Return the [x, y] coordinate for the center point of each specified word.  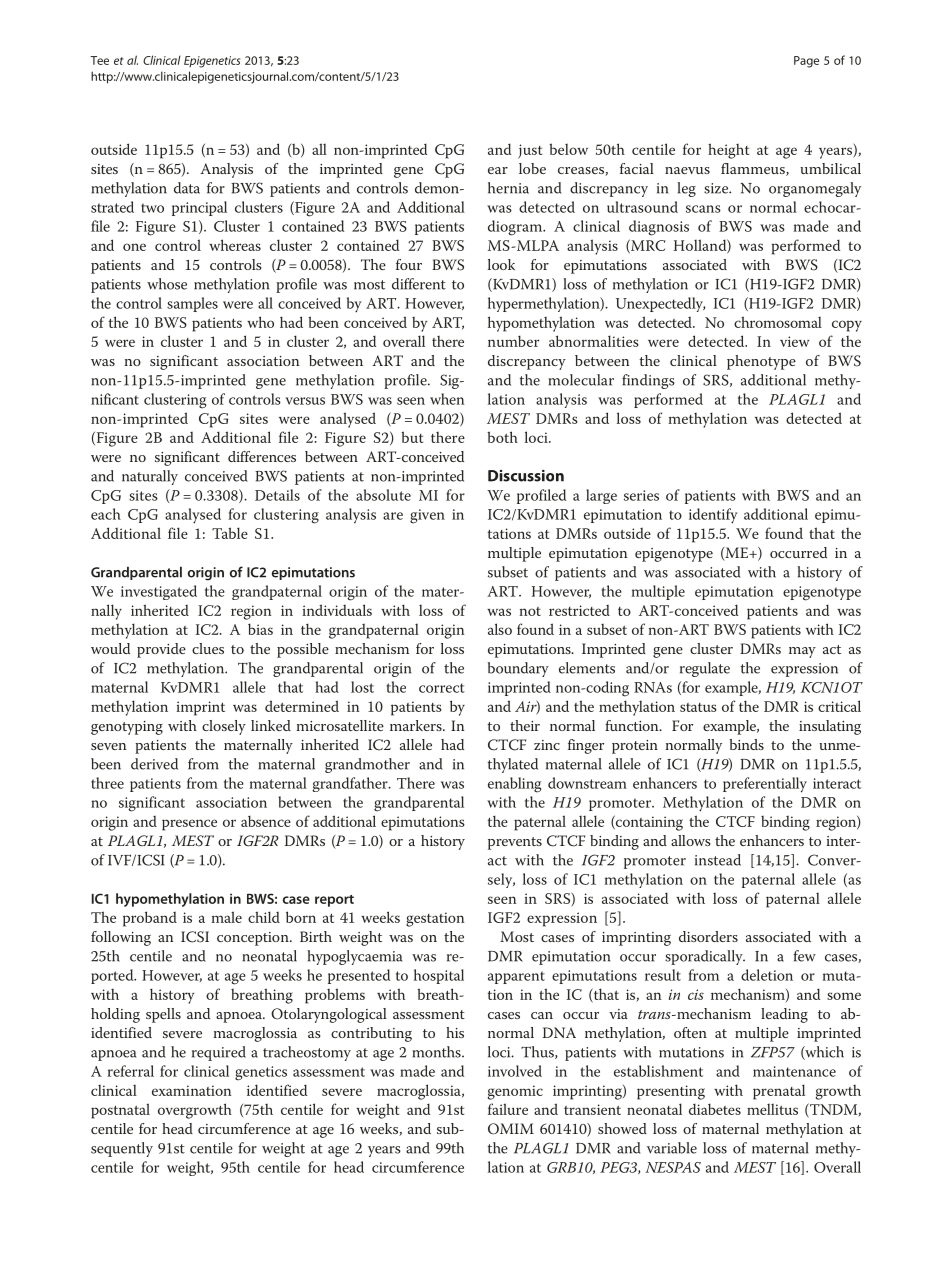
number [513, 341]
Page [806, 62]
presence [189, 825]
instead [718, 860]
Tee [99, 60]
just [530, 151]
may [802, 652]
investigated [159, 592]
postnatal [120, 1111]
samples [192, 304]
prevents [515, 843]
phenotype [761, 362]
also [500, 629]
